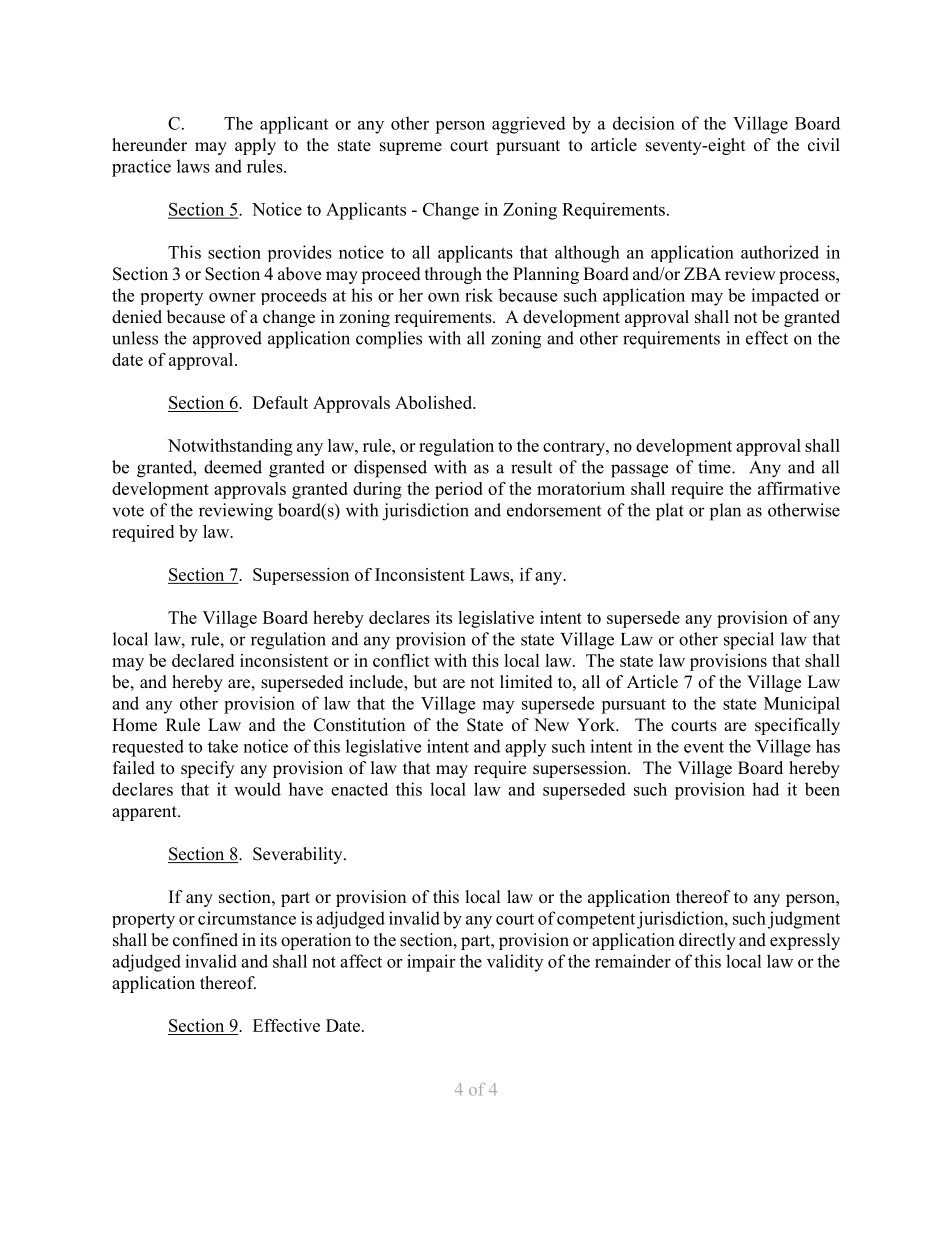  I want to click on validity, so click(515, 963).
